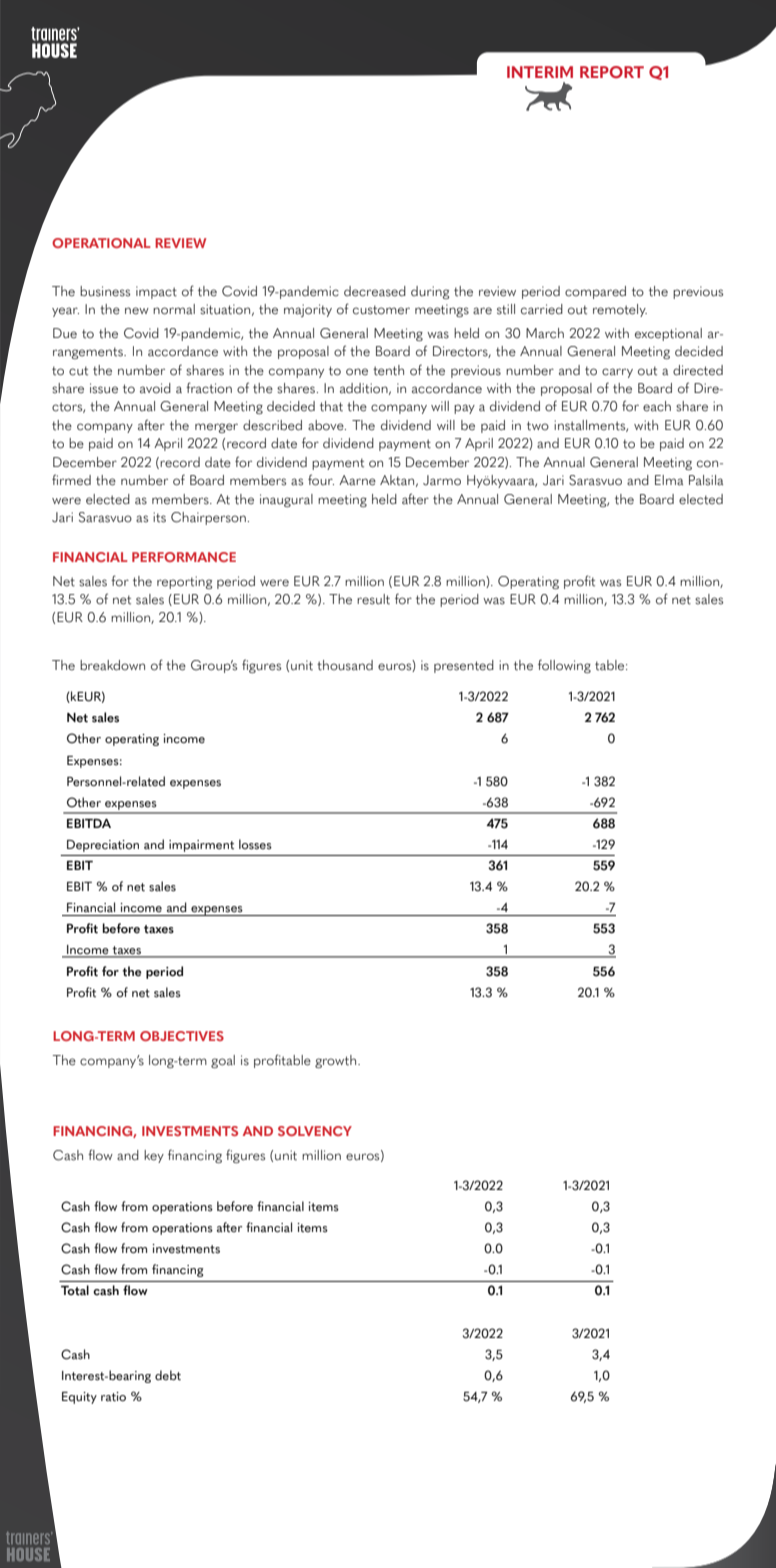 This screenshot has width=776, height=1568. I want to click on thousand, so click(345, 665).
